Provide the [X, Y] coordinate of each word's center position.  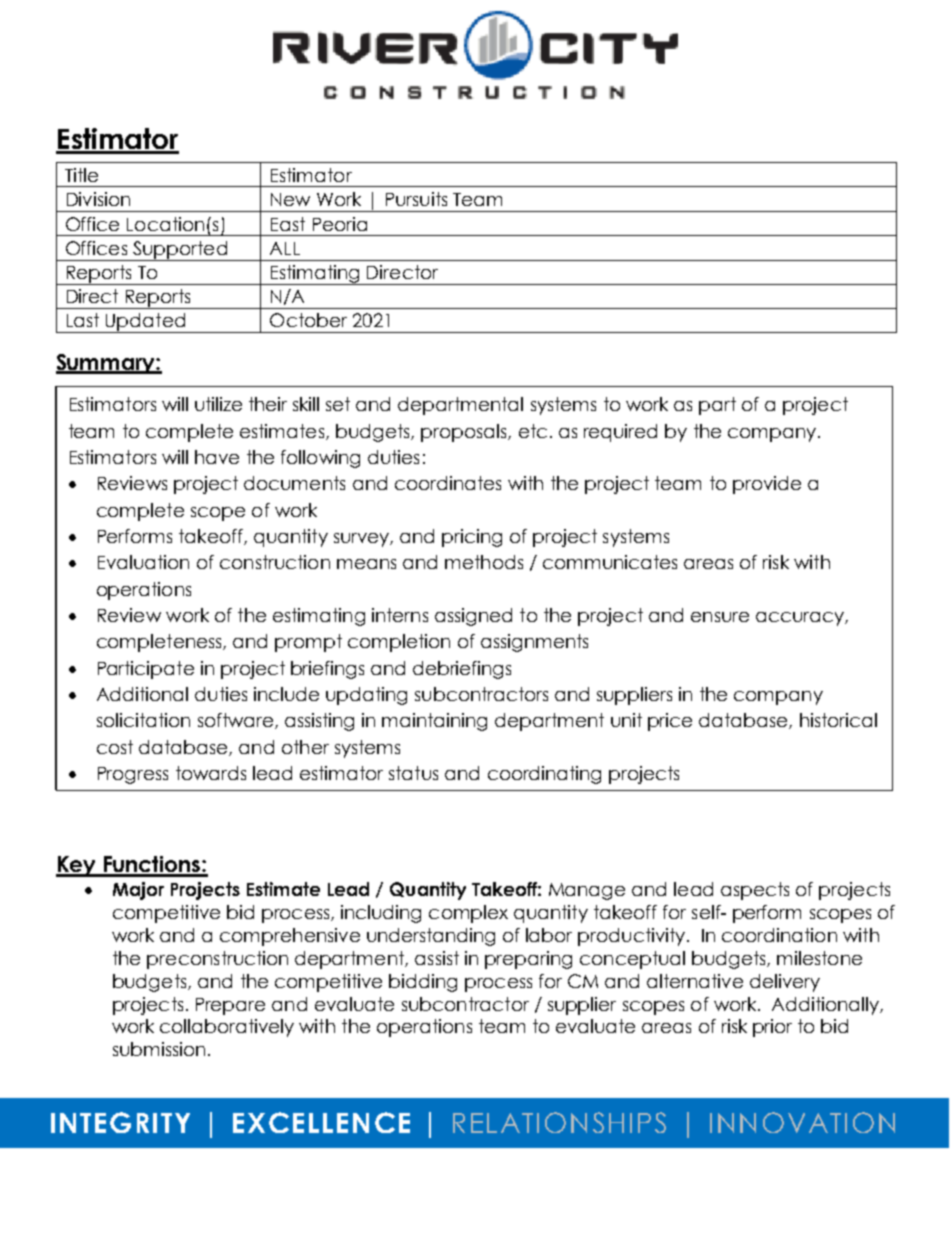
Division [98, 199]
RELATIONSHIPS [559, 1122]
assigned [473, 617]
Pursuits [416, 199]
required [620, 433]
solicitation [143, 720]
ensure [720, 617]
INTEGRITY [120, 1122]
